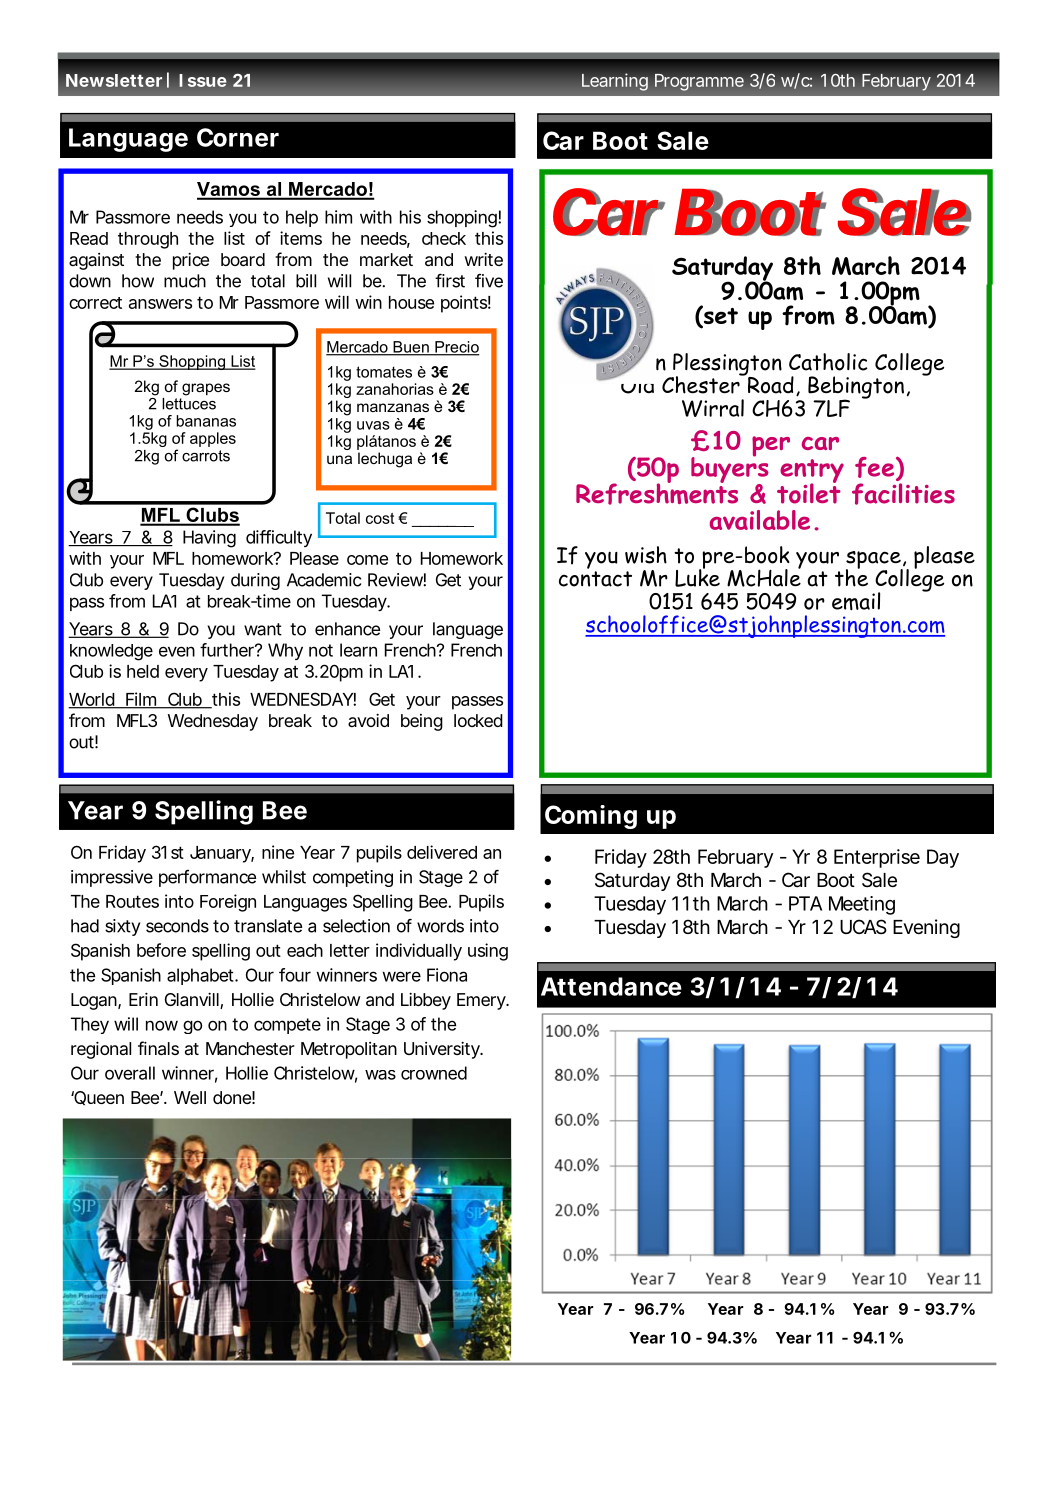  What do you see at coordinates (828, 362) in the screenshot?
I see `Catholic` at bounding box center [828, 362].
